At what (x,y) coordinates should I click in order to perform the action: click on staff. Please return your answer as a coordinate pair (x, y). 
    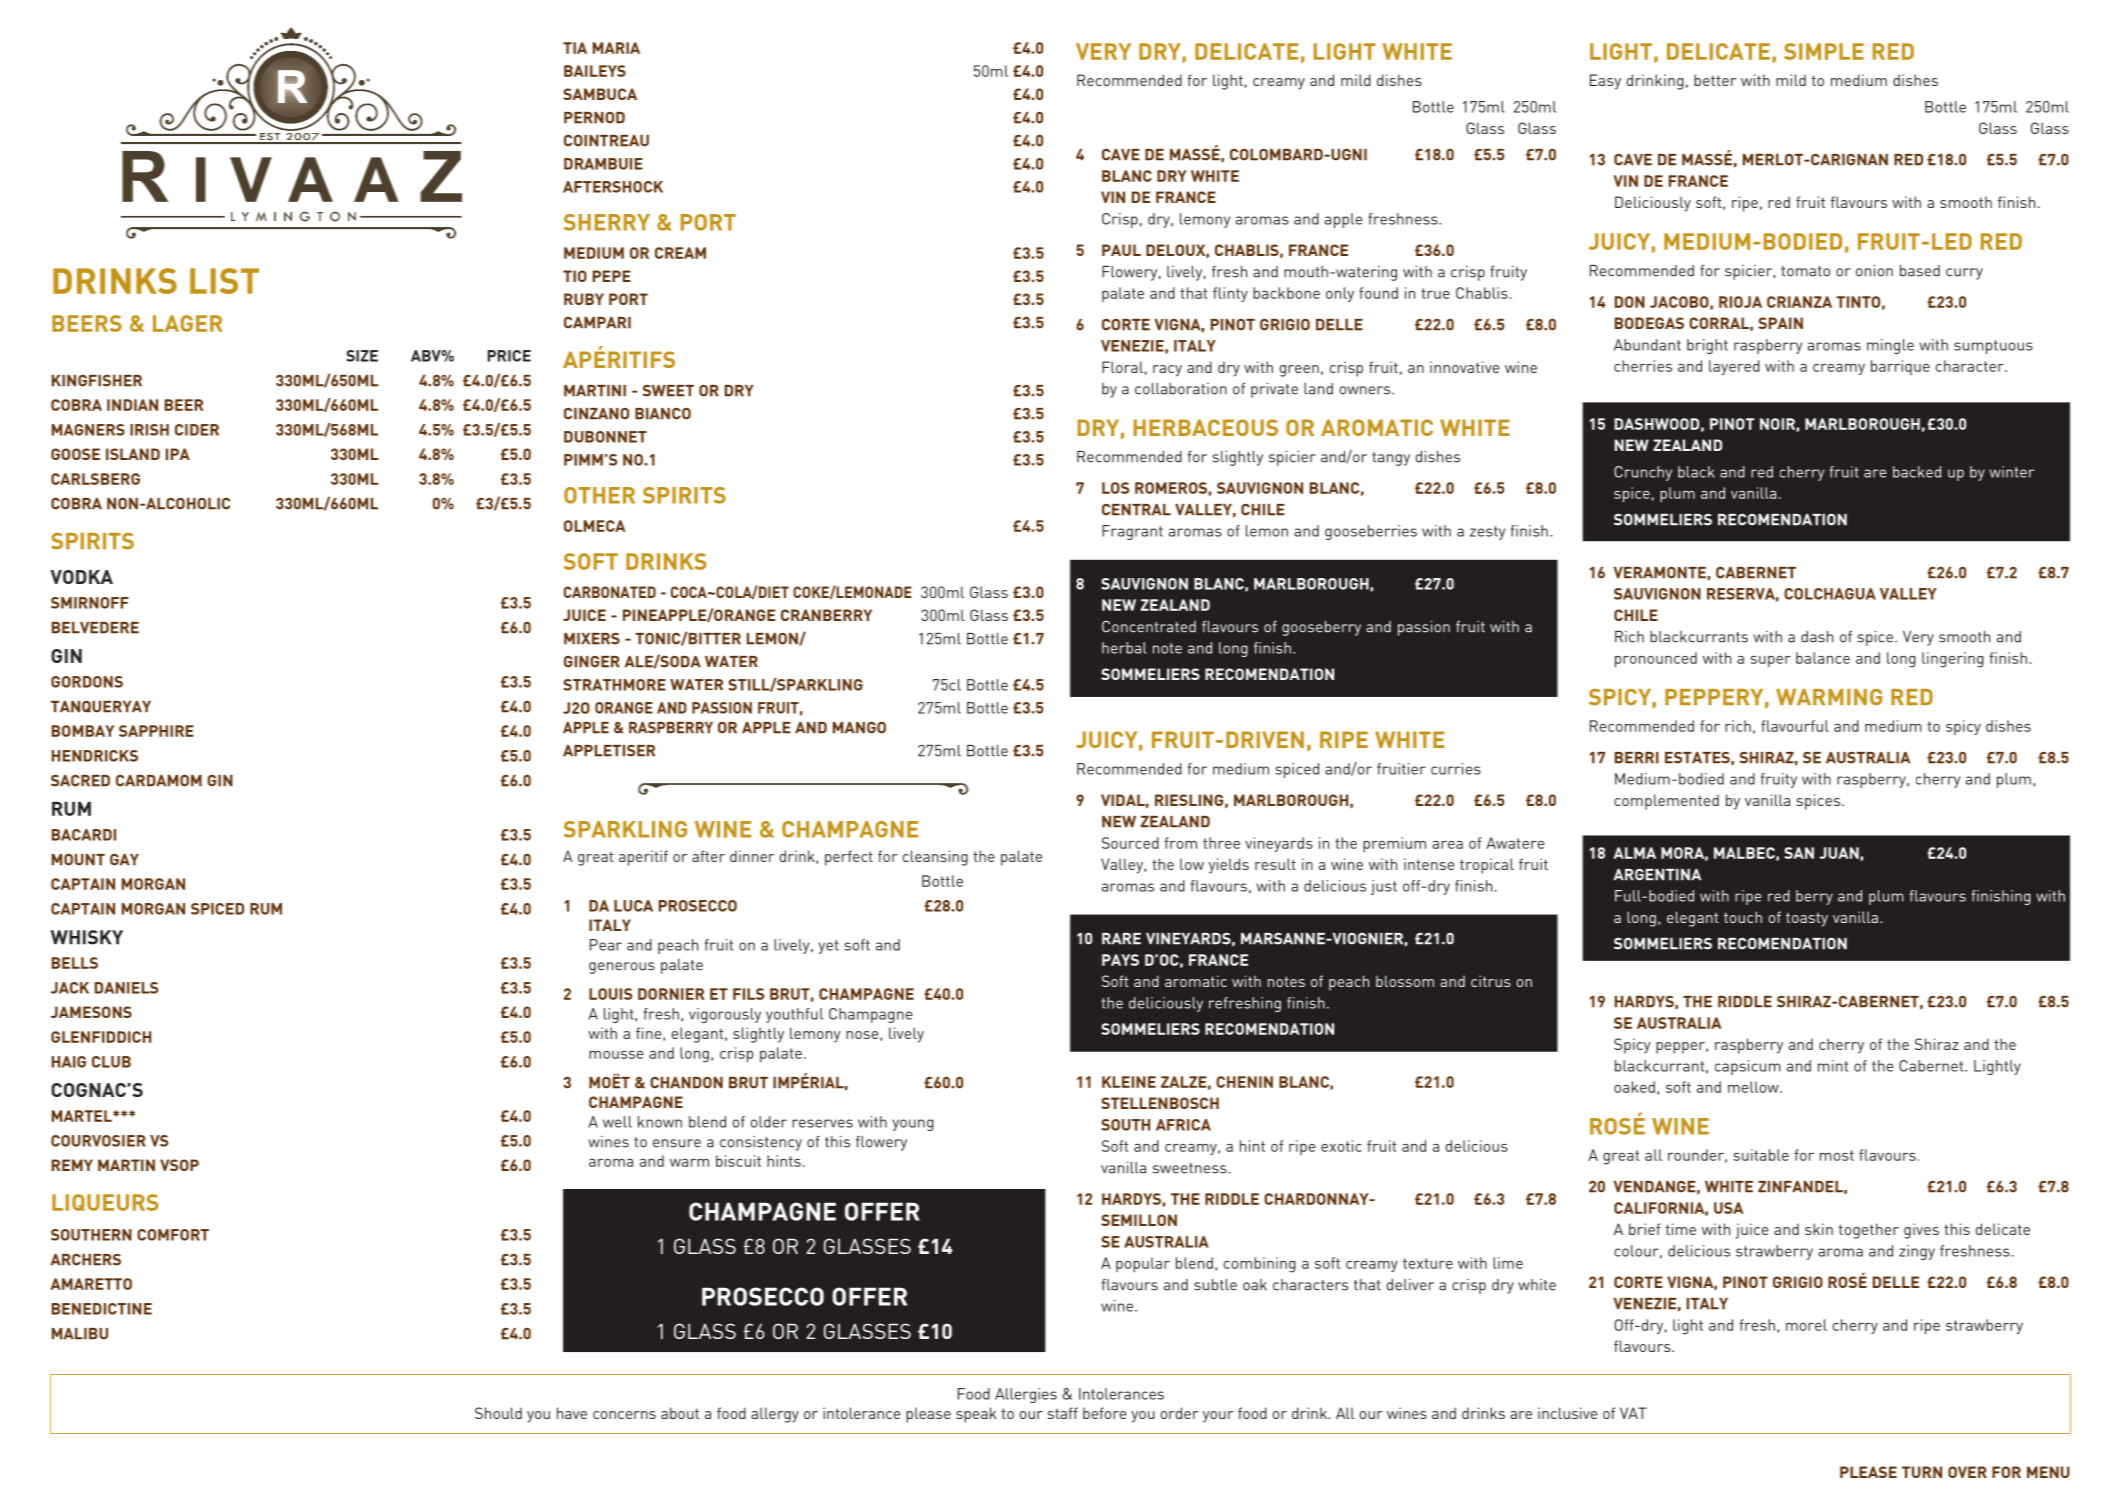
    Looking at the image, I should click on (1063, 1413).
